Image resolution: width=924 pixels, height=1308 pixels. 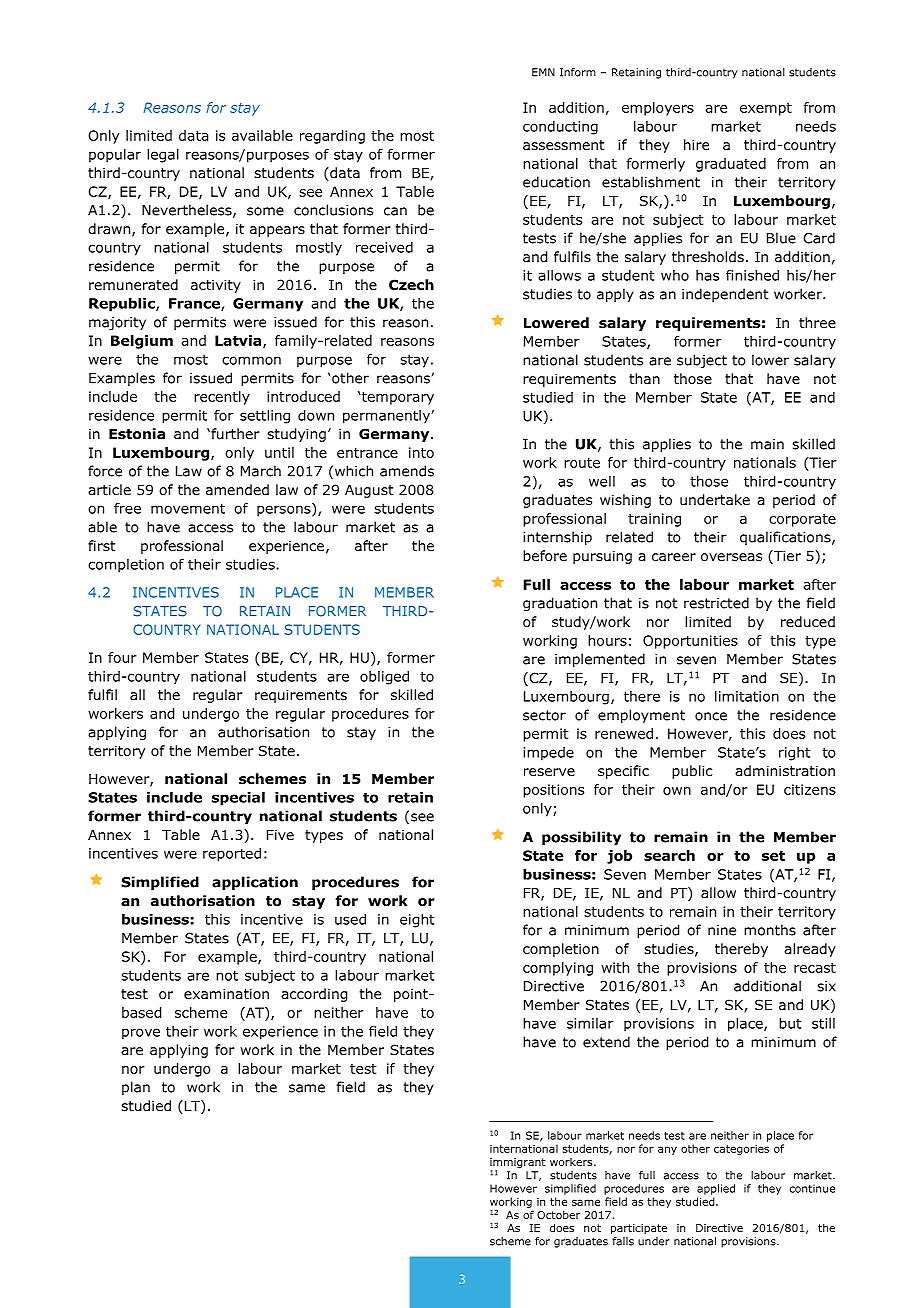 What do you see at coordinates (518, 1164) in the screenshot?
I see `immigrant` at bounding box center [518, 1164].
